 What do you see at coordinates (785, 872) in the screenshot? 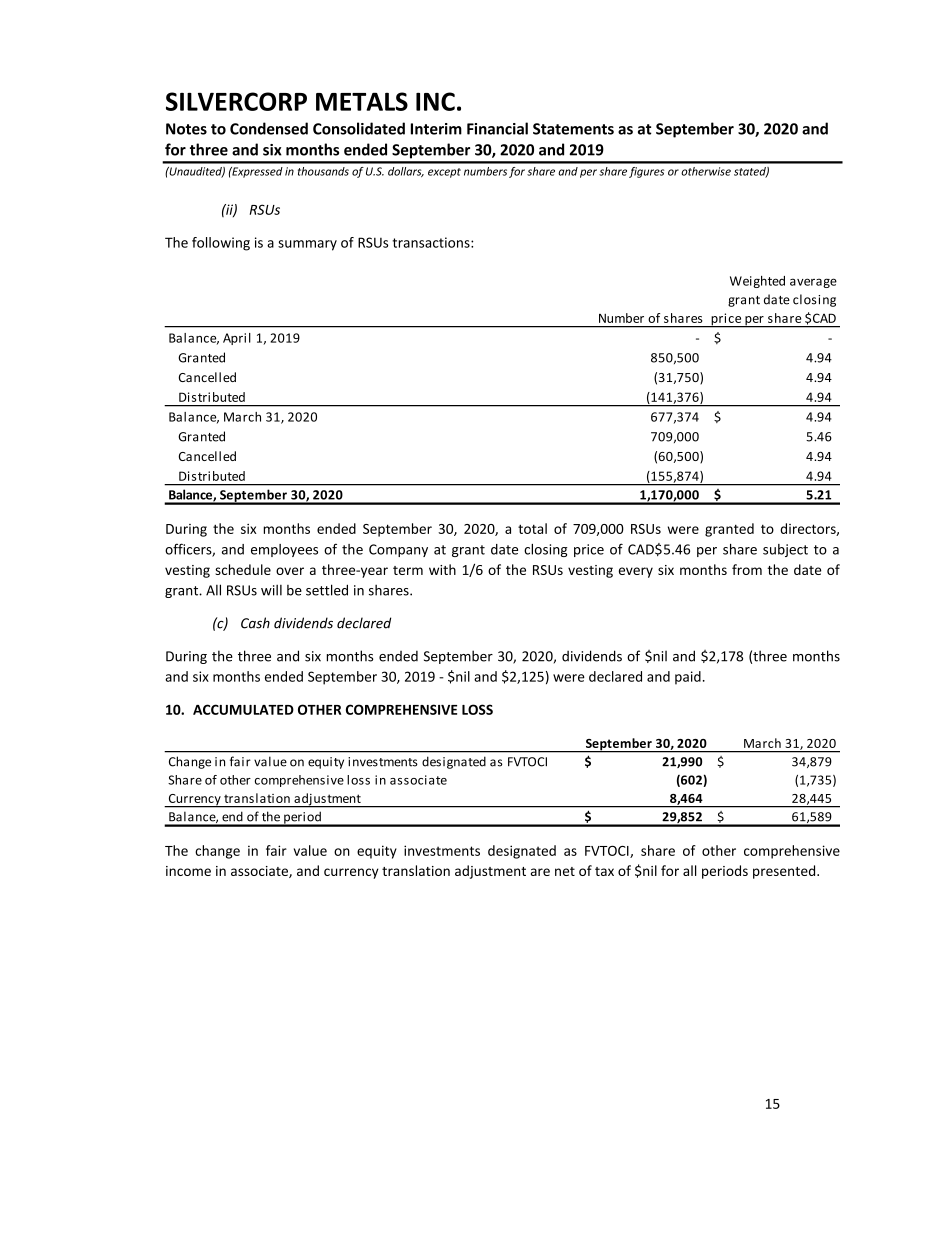
I see `presented` at bounding box center [785, 872].
